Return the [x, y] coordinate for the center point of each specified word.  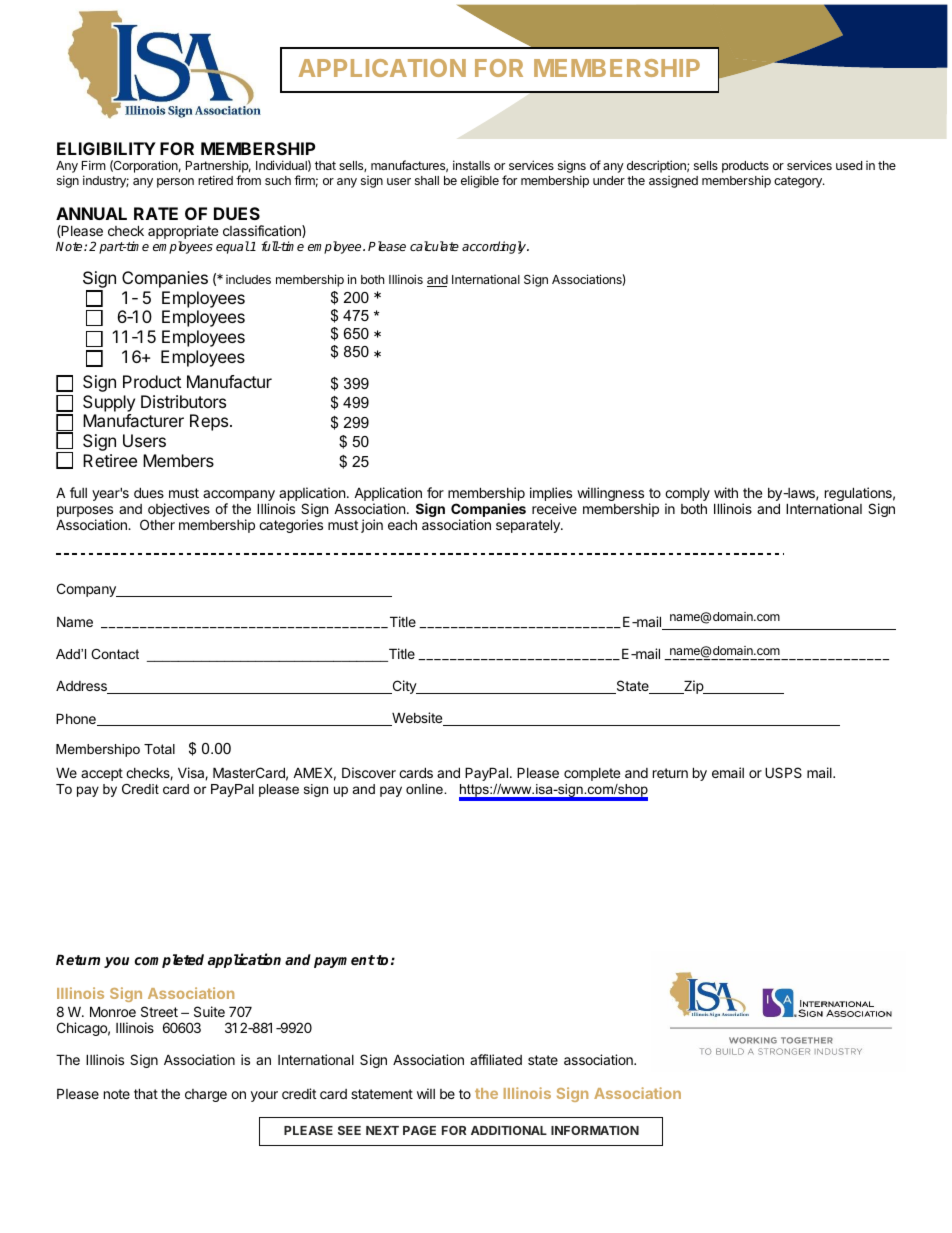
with [726, 492]
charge [206, 1095]
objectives [179, 510]
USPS [783, 772]
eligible [480, 181]
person [175, 183]
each [402, 524]
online [425, 789]
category [799, 182]
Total [159, 749]
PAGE [419, 1130]
